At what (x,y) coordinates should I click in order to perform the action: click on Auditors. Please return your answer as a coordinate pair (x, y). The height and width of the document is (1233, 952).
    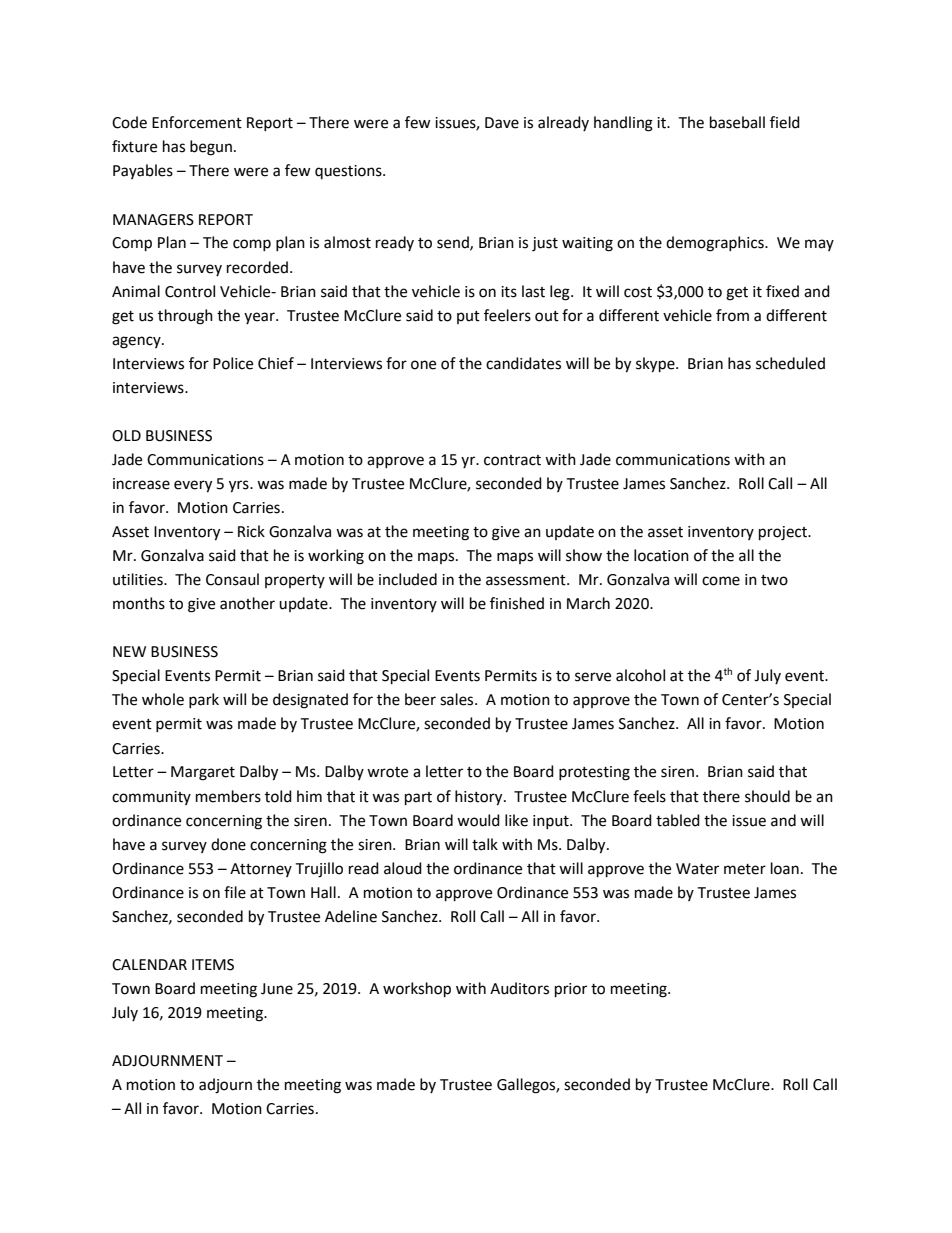
    Looking at the image, I should click on (519, 988).
